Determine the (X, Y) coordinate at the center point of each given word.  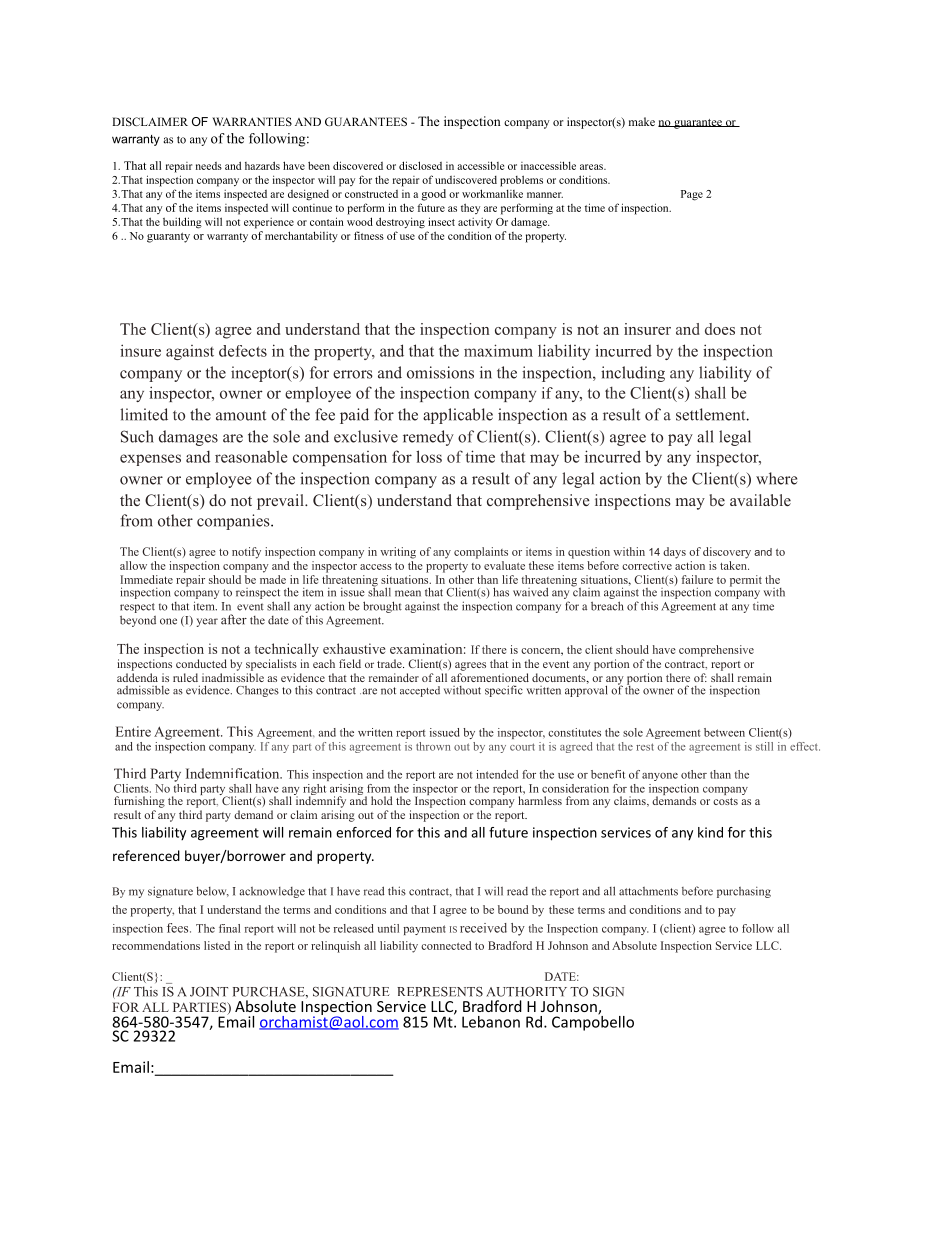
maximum (498, 350)
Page (692, 195)
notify (246, 553)
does (720, 329)
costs (725, 801)
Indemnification (234, 773)
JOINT (209, 992)
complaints (481, 553)
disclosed (420, 165)
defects (243, 351)
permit (746, 581)
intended (497, 774)
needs (209, 166)
